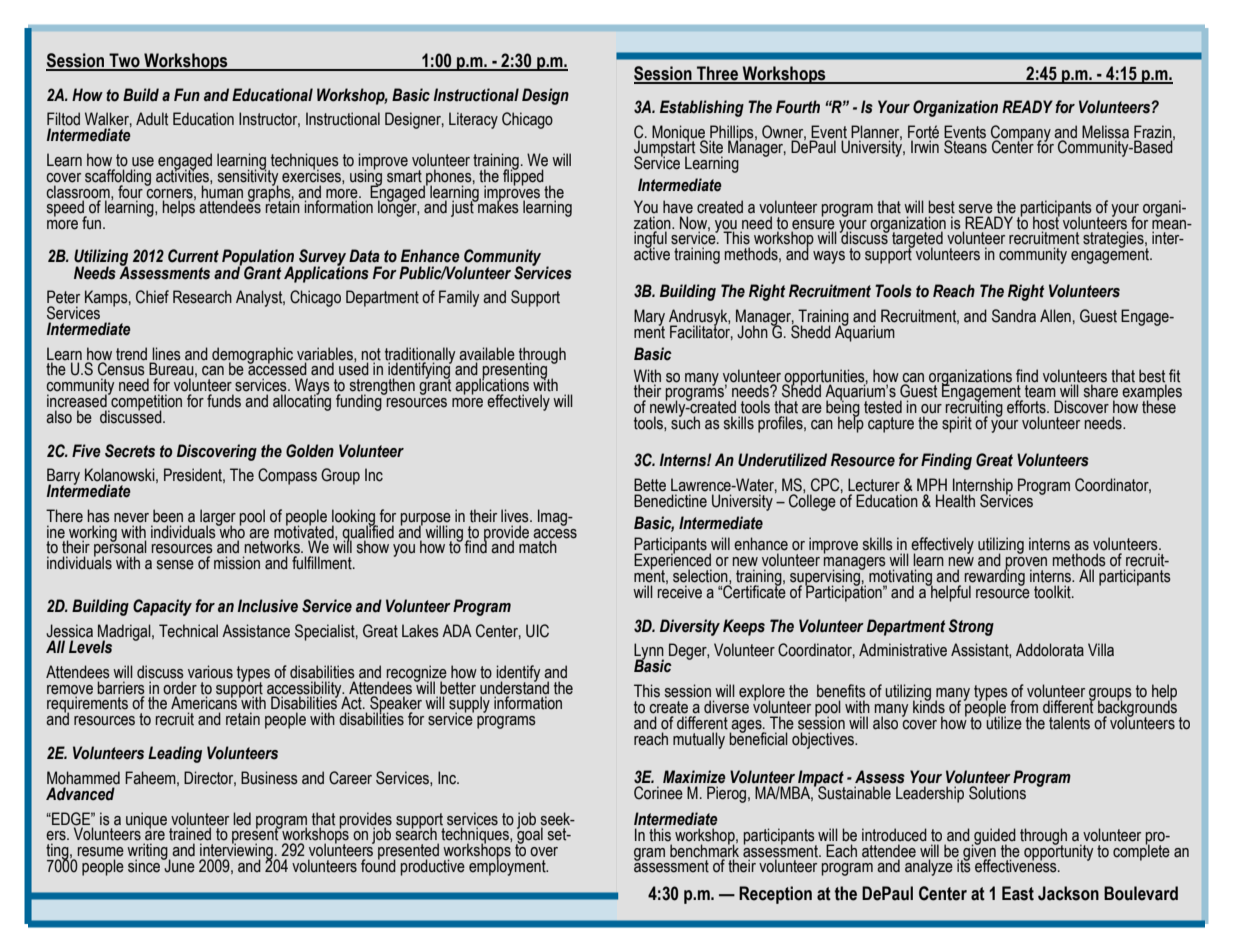 The image size is (1233, 952). Describe the element at coordinates (1025, 564) in the page. I see `proven` at that location.
